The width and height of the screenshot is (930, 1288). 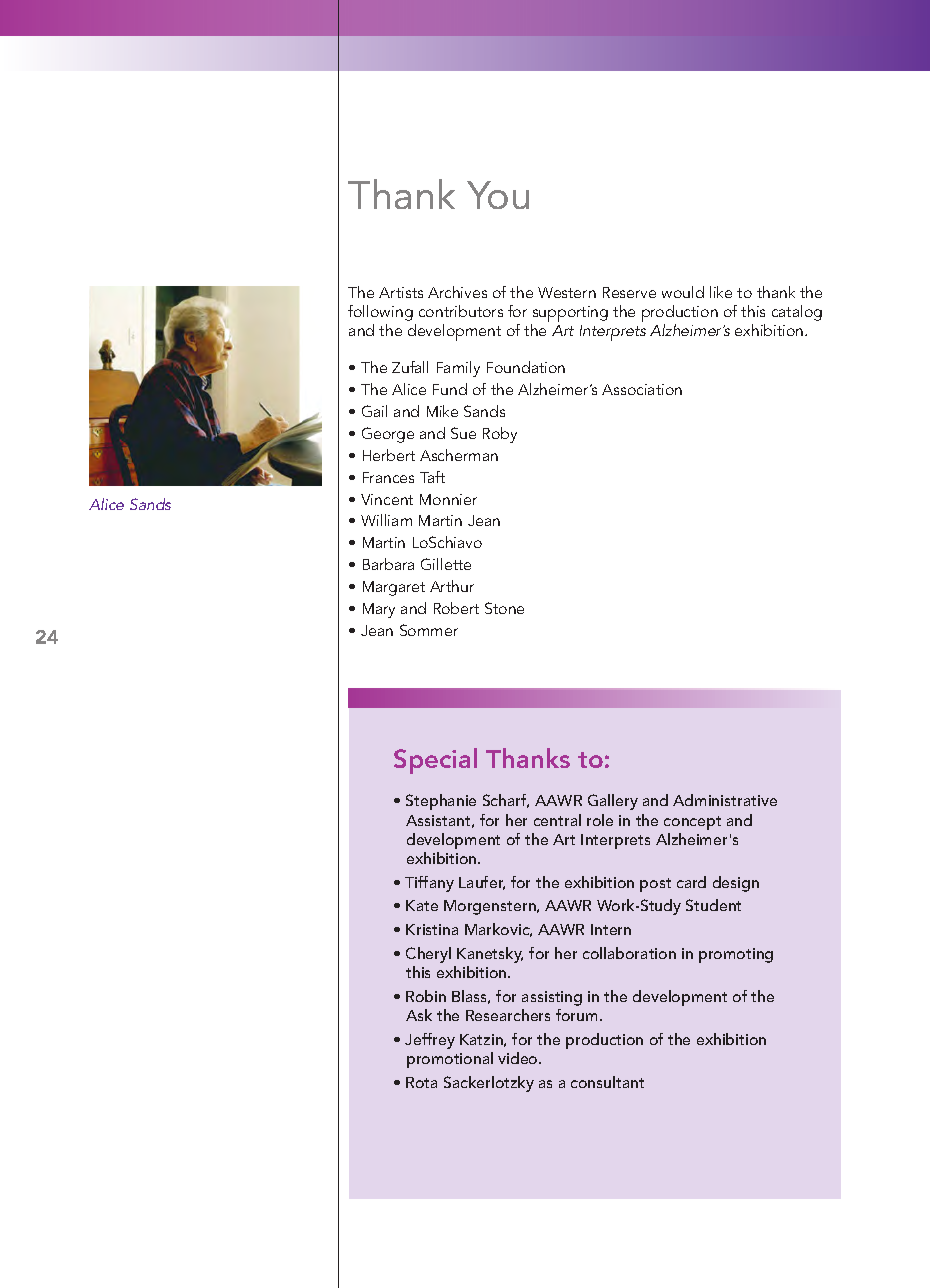 What do you see at coordinates (613, 802) in the screenshot?
I see `Gallery` at bounding box center [613, 802].
